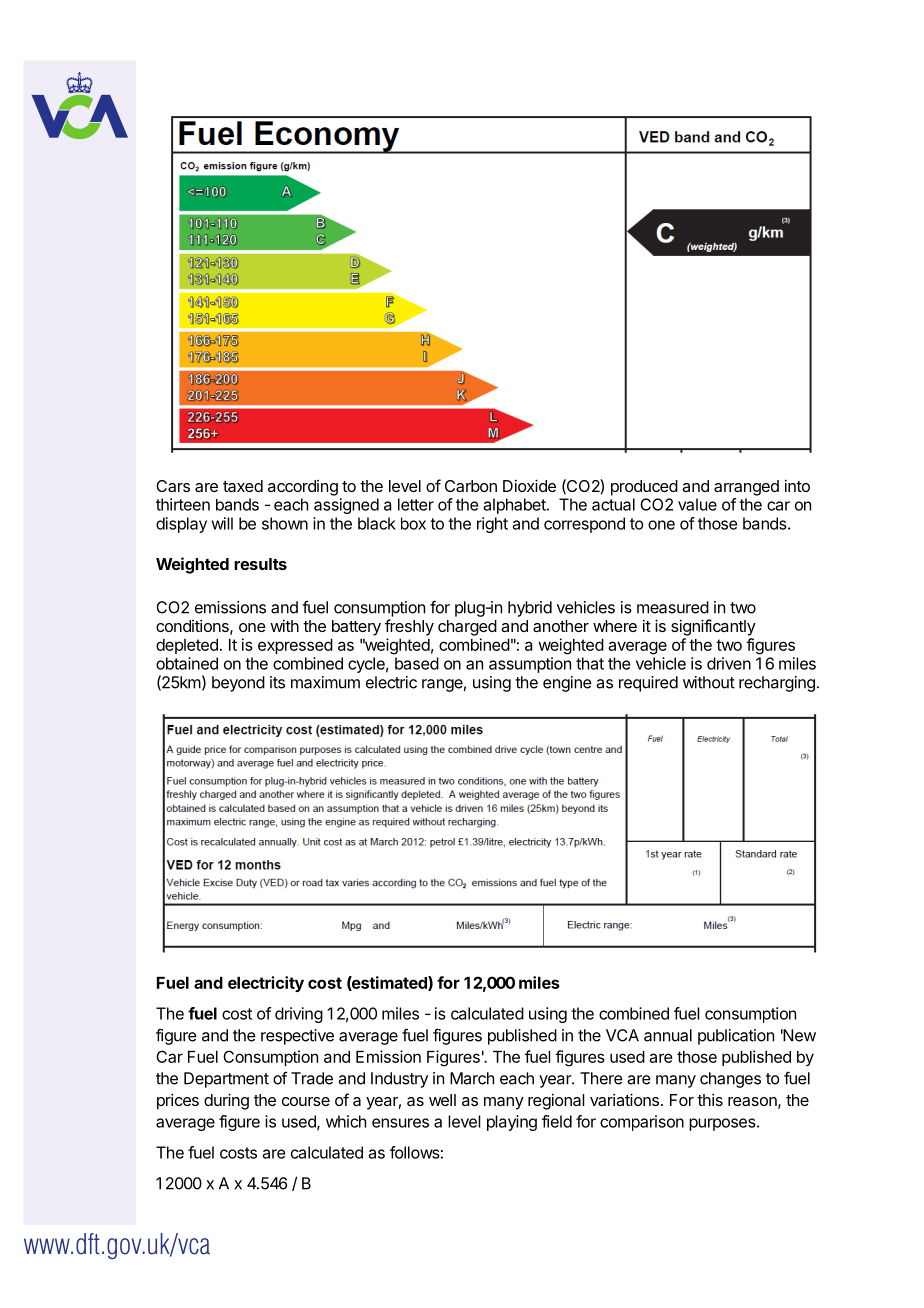 The width and height of the page is (924, 1308). I want to click on driving, so click(299, 1015).
